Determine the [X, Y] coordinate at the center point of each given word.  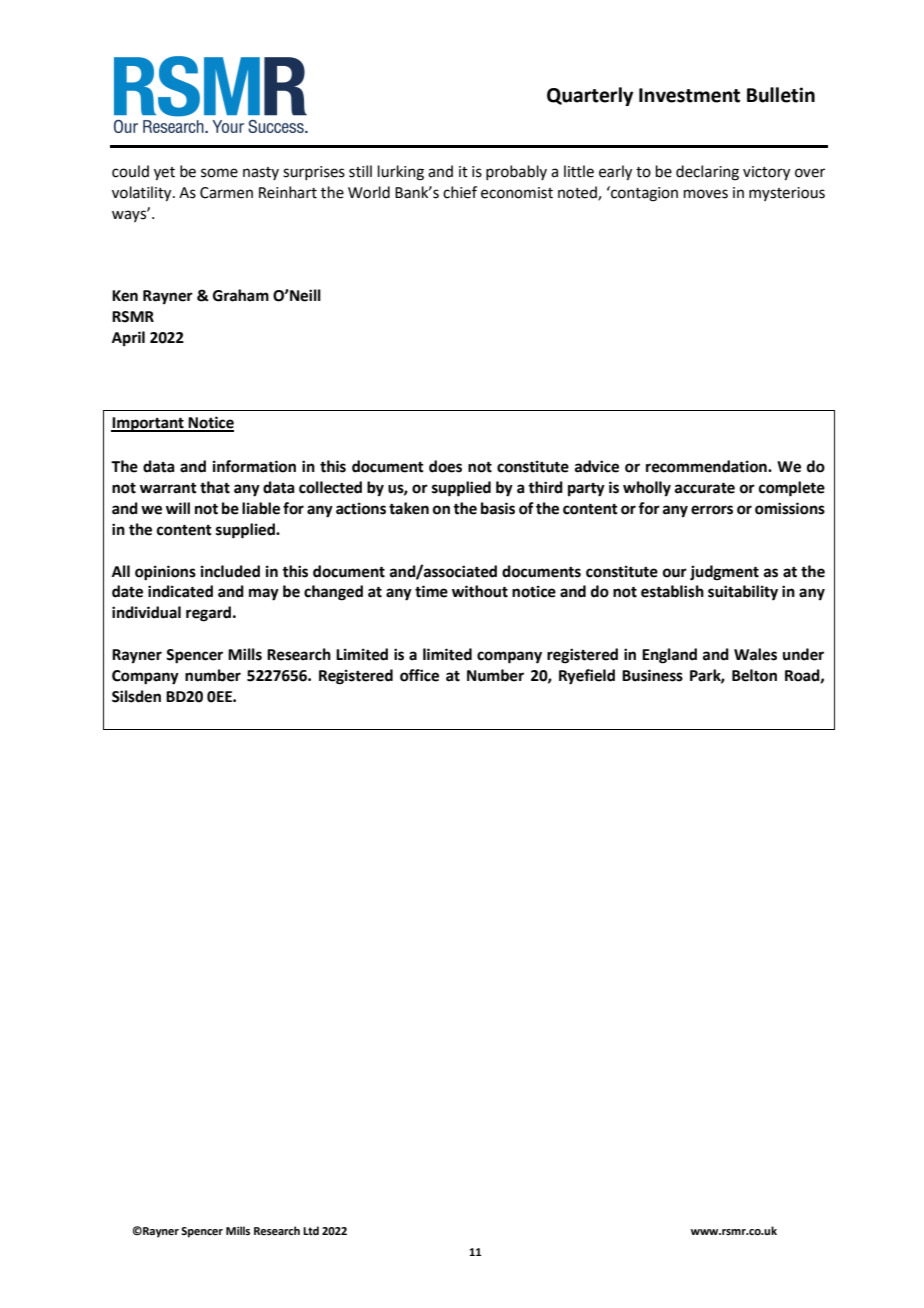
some [219, 173]
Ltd [311, 1230]
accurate [705, 488]
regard [208, 614]
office [419, 675]
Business [652, 675]
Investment [689, 95]
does [445, 466]
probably [516, 172]
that [215, 487]
